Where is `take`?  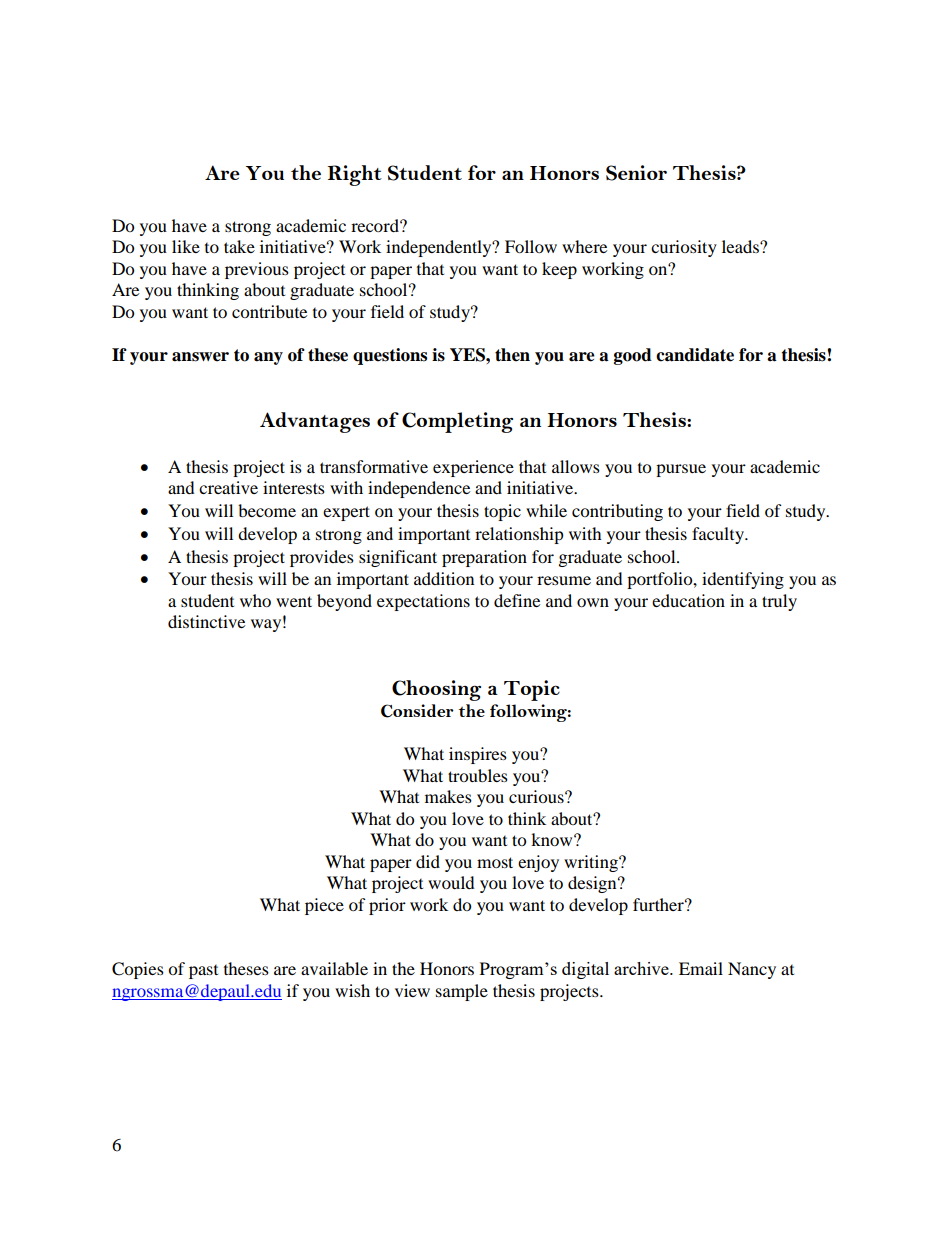
take is located at coordinates (239, 246).
